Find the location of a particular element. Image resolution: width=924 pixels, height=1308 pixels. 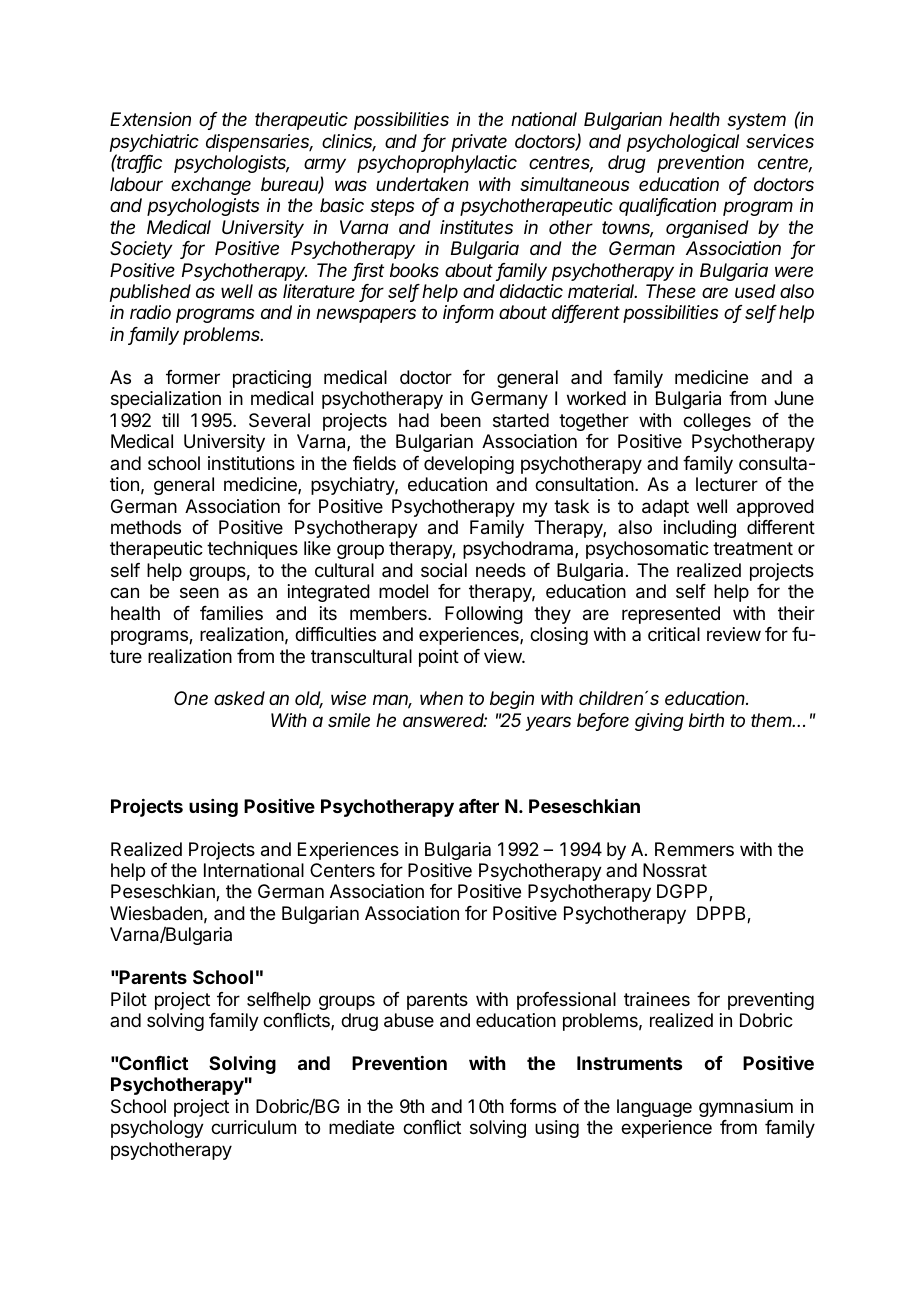

forms is located at coordinates (533, 1106).
